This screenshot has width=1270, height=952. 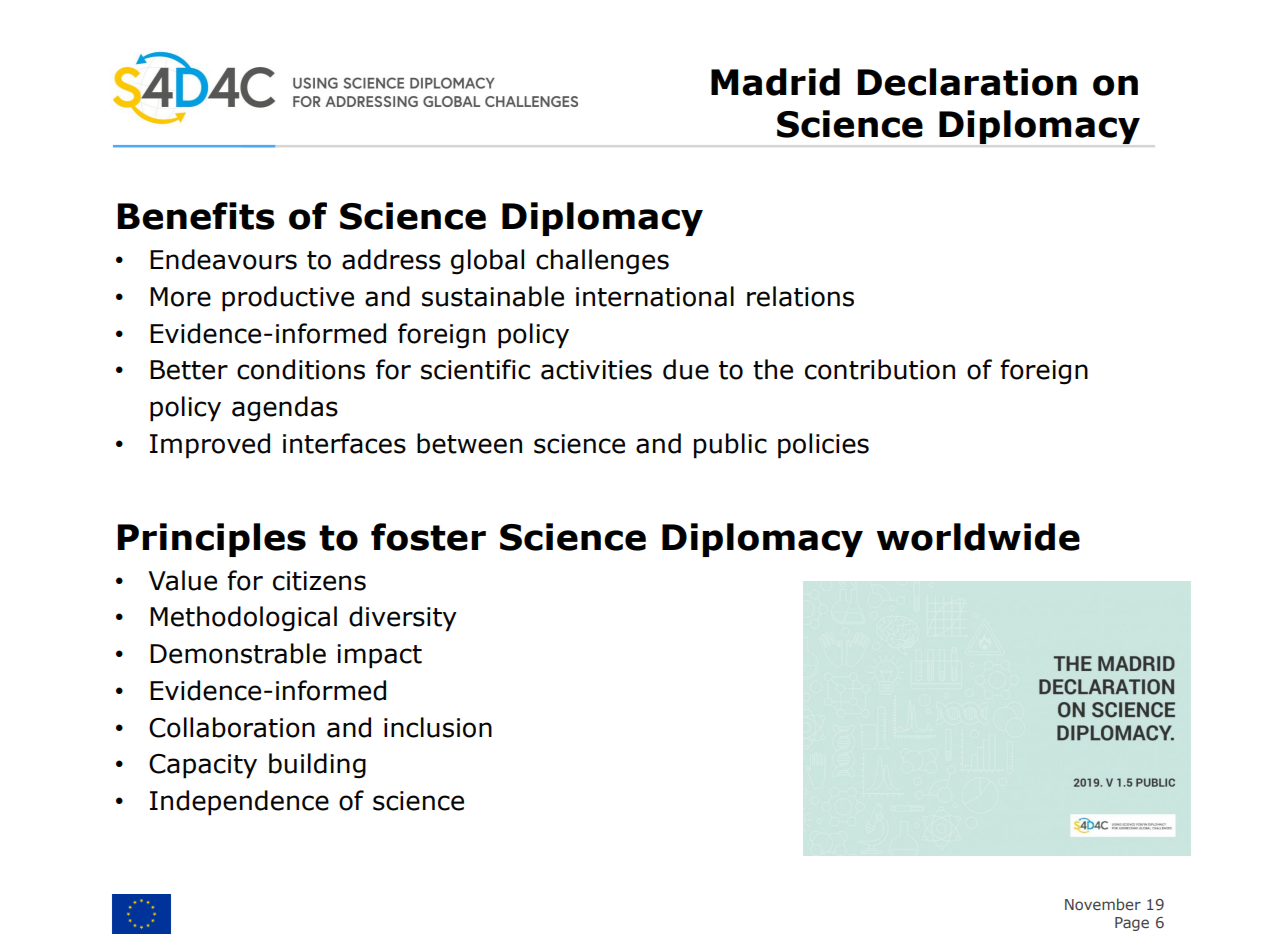 What do you see at coordinates (288, 299) in the screenshot?
I see `productive` at bounding box center [288, 299].
